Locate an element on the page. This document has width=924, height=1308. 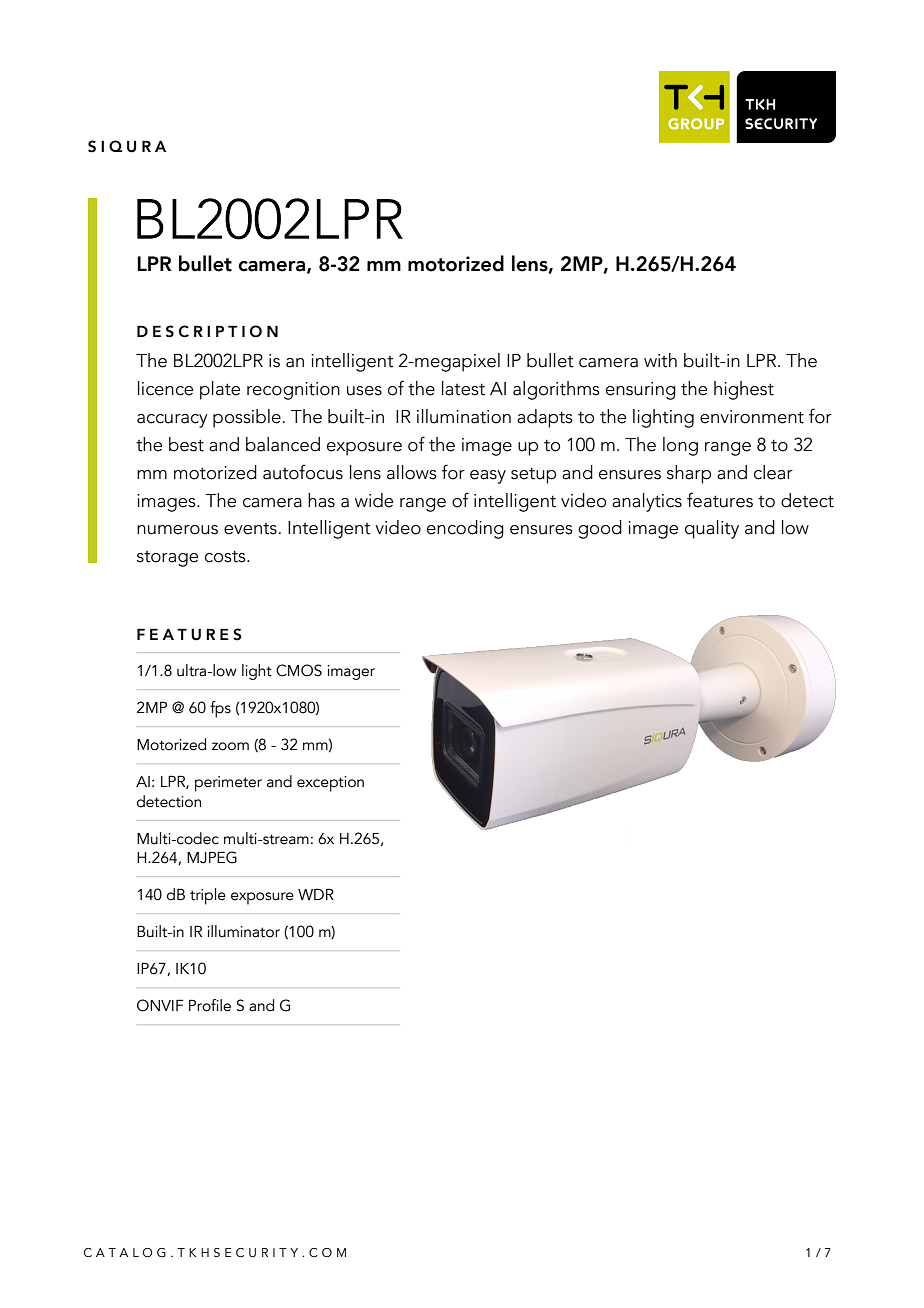
costs is located at coordinates (226, 557).
